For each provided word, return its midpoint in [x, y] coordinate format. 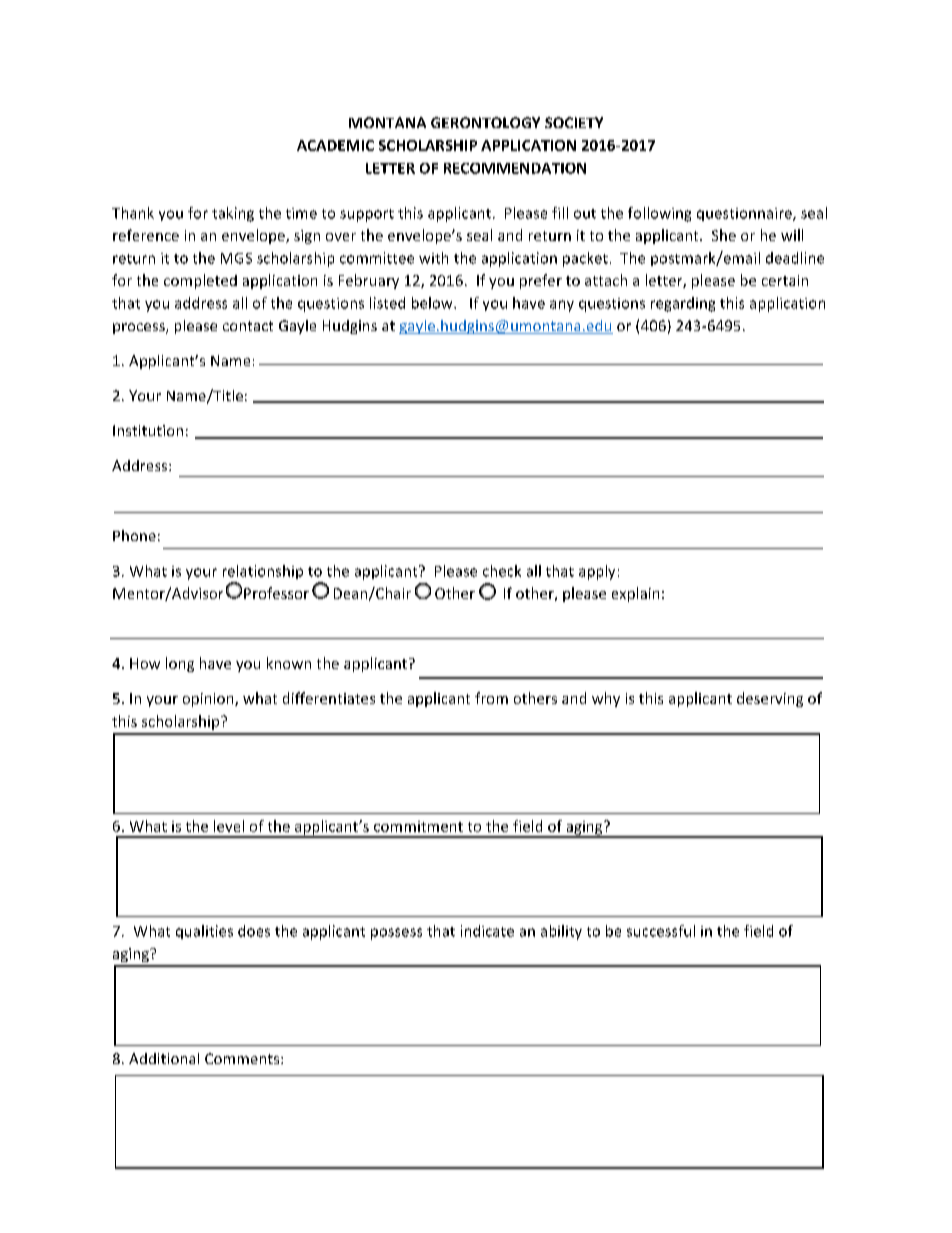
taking [233, 214]
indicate [487, 931]
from [491, 698]
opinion [209, 700]
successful [661, 931]
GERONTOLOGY [485, 122]
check [502, 571]
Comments [243, 1058]
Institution [148, 430]
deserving [770, 699]
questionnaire [745, 214]
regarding [683, 304]
